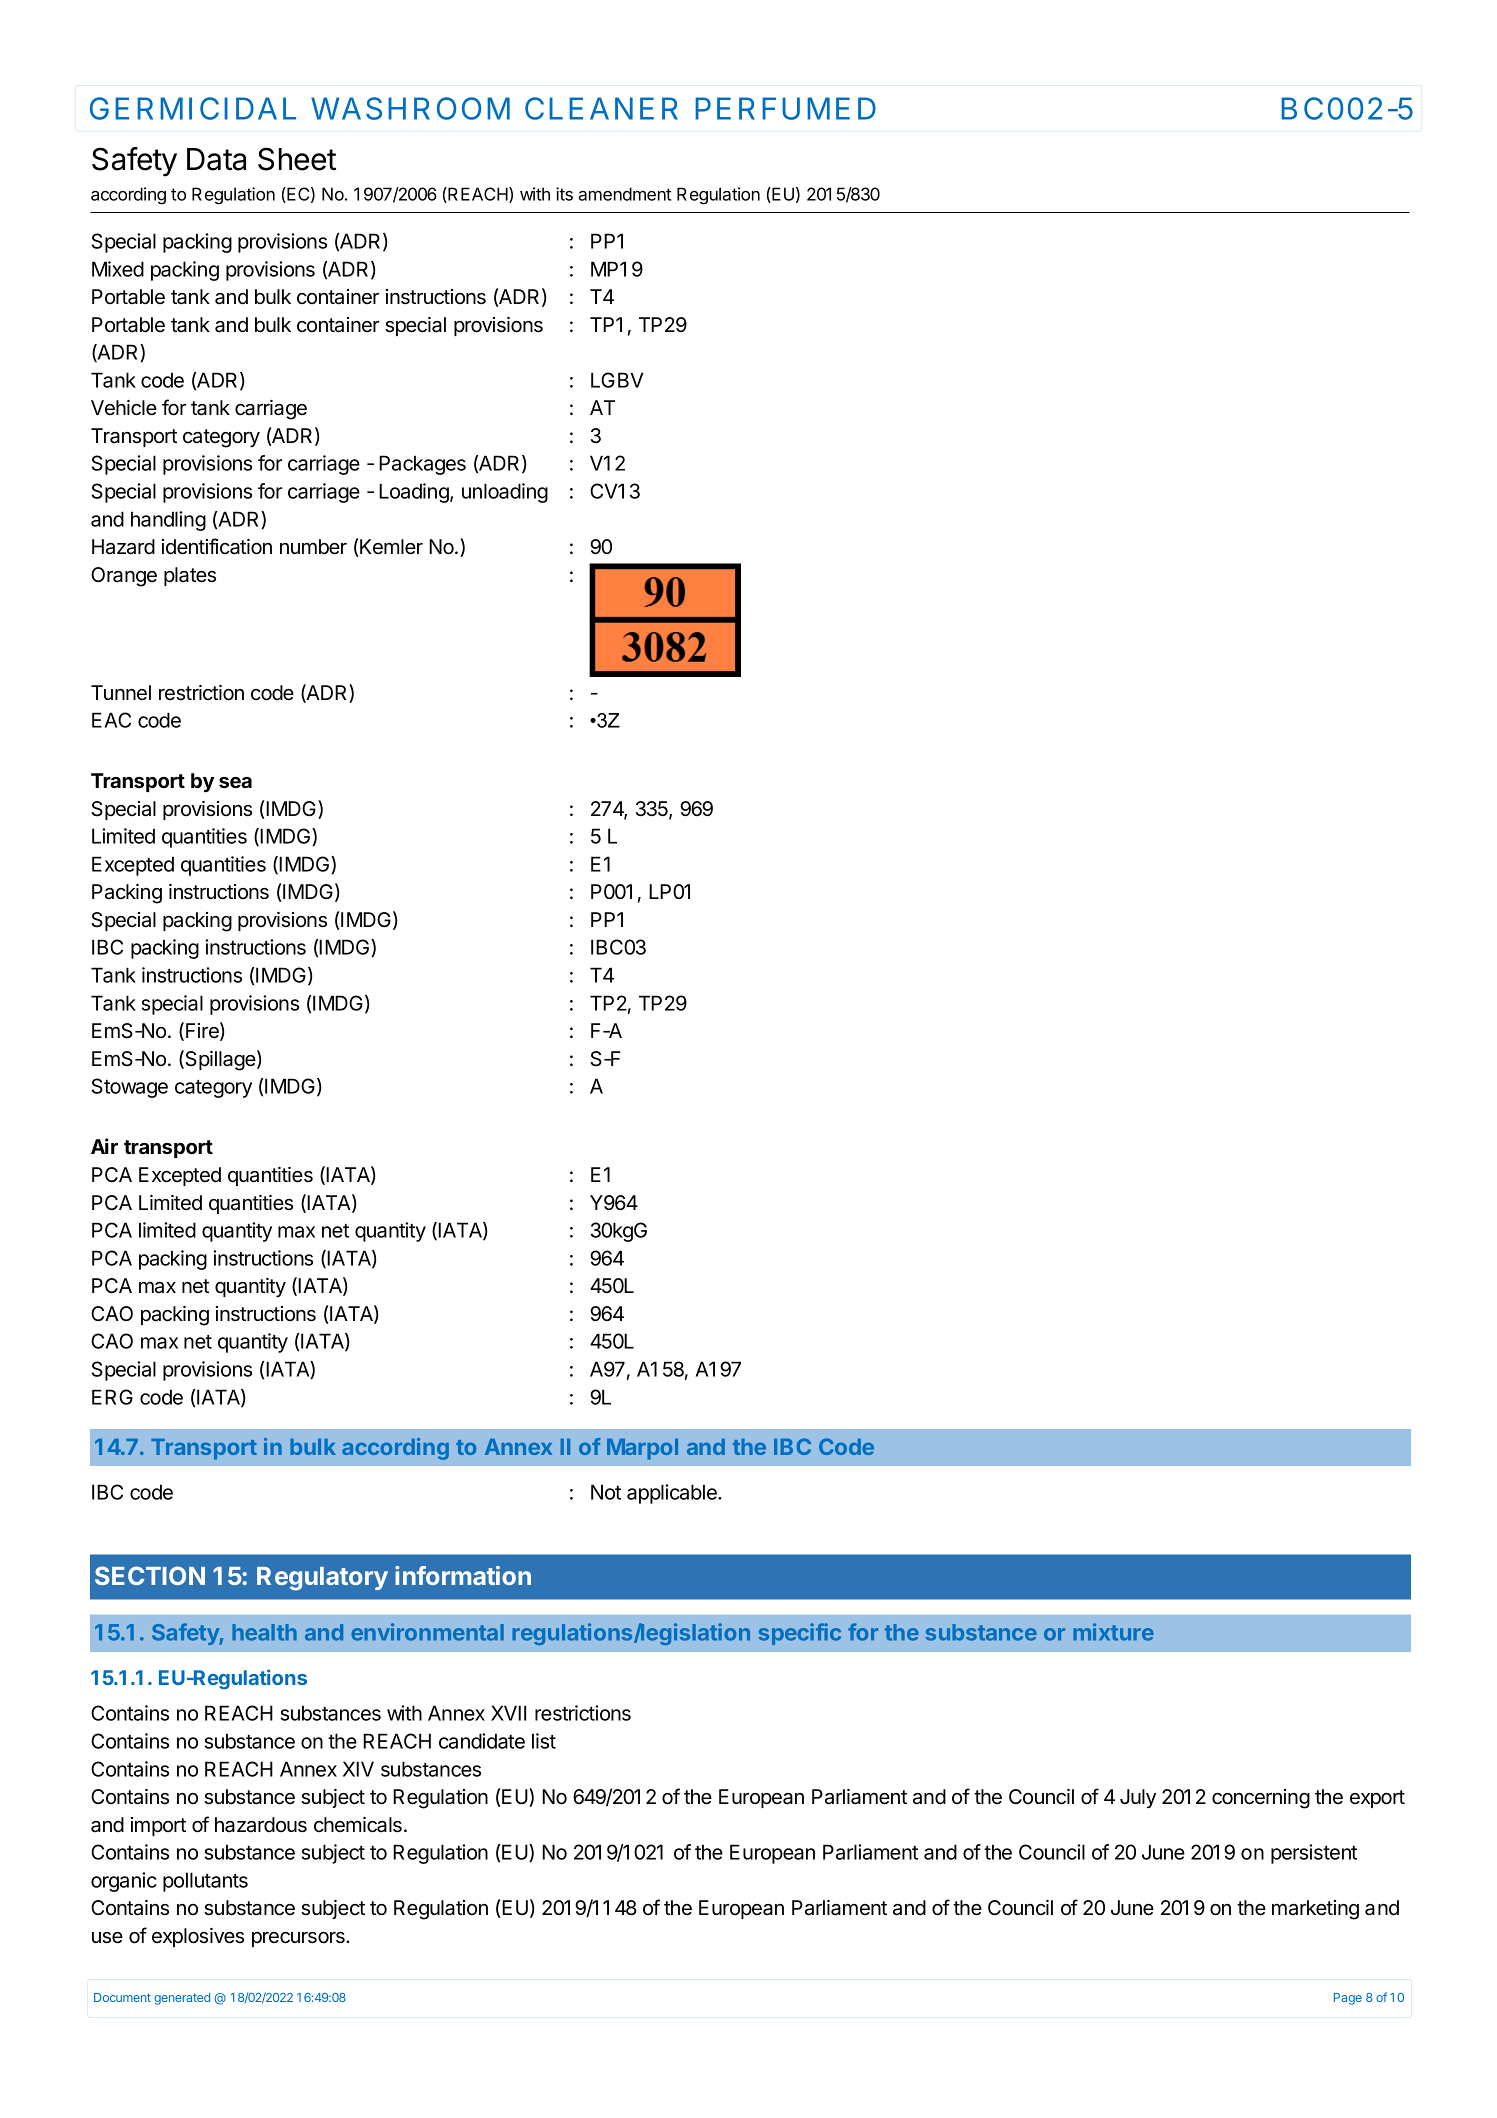  What do you see at coordinates (297, 159) in the document?
I see `Sheet` at bounding box center [297, 159].
